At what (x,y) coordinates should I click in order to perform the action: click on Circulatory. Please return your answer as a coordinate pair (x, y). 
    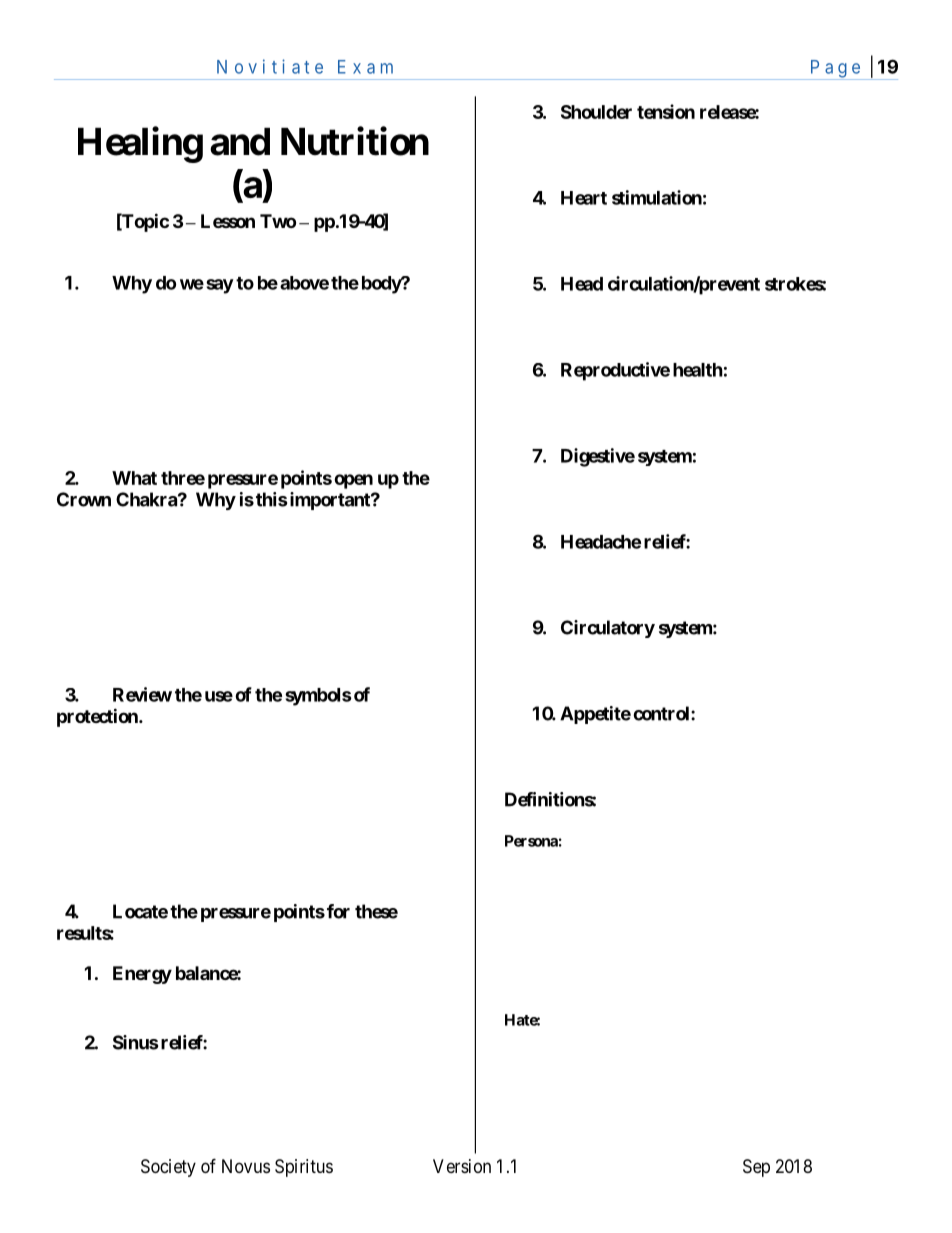
    Looking at the image, I should click on (608, 629).
